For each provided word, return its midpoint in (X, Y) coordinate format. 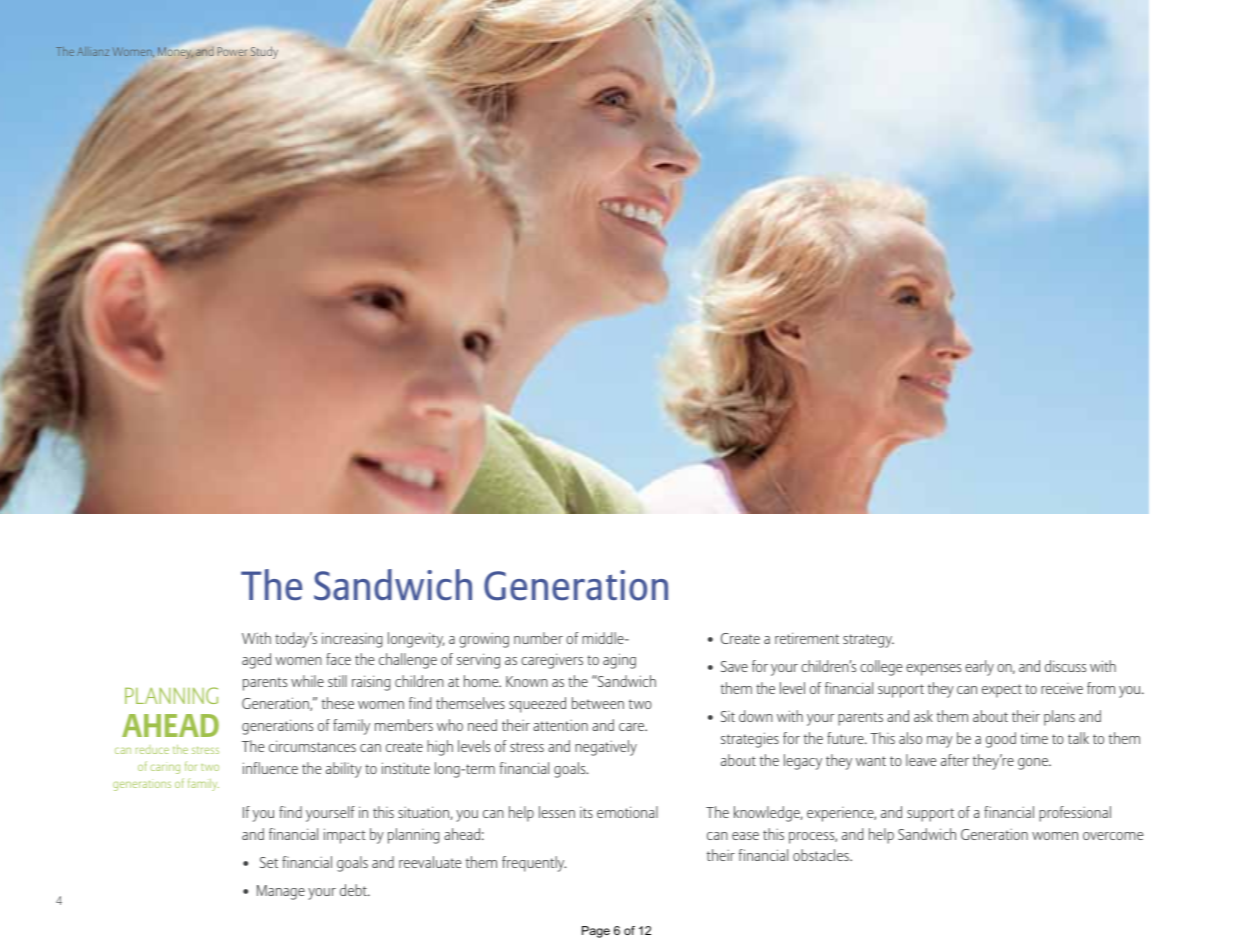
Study (264, 52)
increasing (352, 640)
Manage (281, 892)
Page (596, 932)
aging (619, 661)
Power (232, 51)
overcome (1113, 836)
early (979, 668)
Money (176, 52)
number (538, 638)
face (338, 659)
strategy (868, 641)
